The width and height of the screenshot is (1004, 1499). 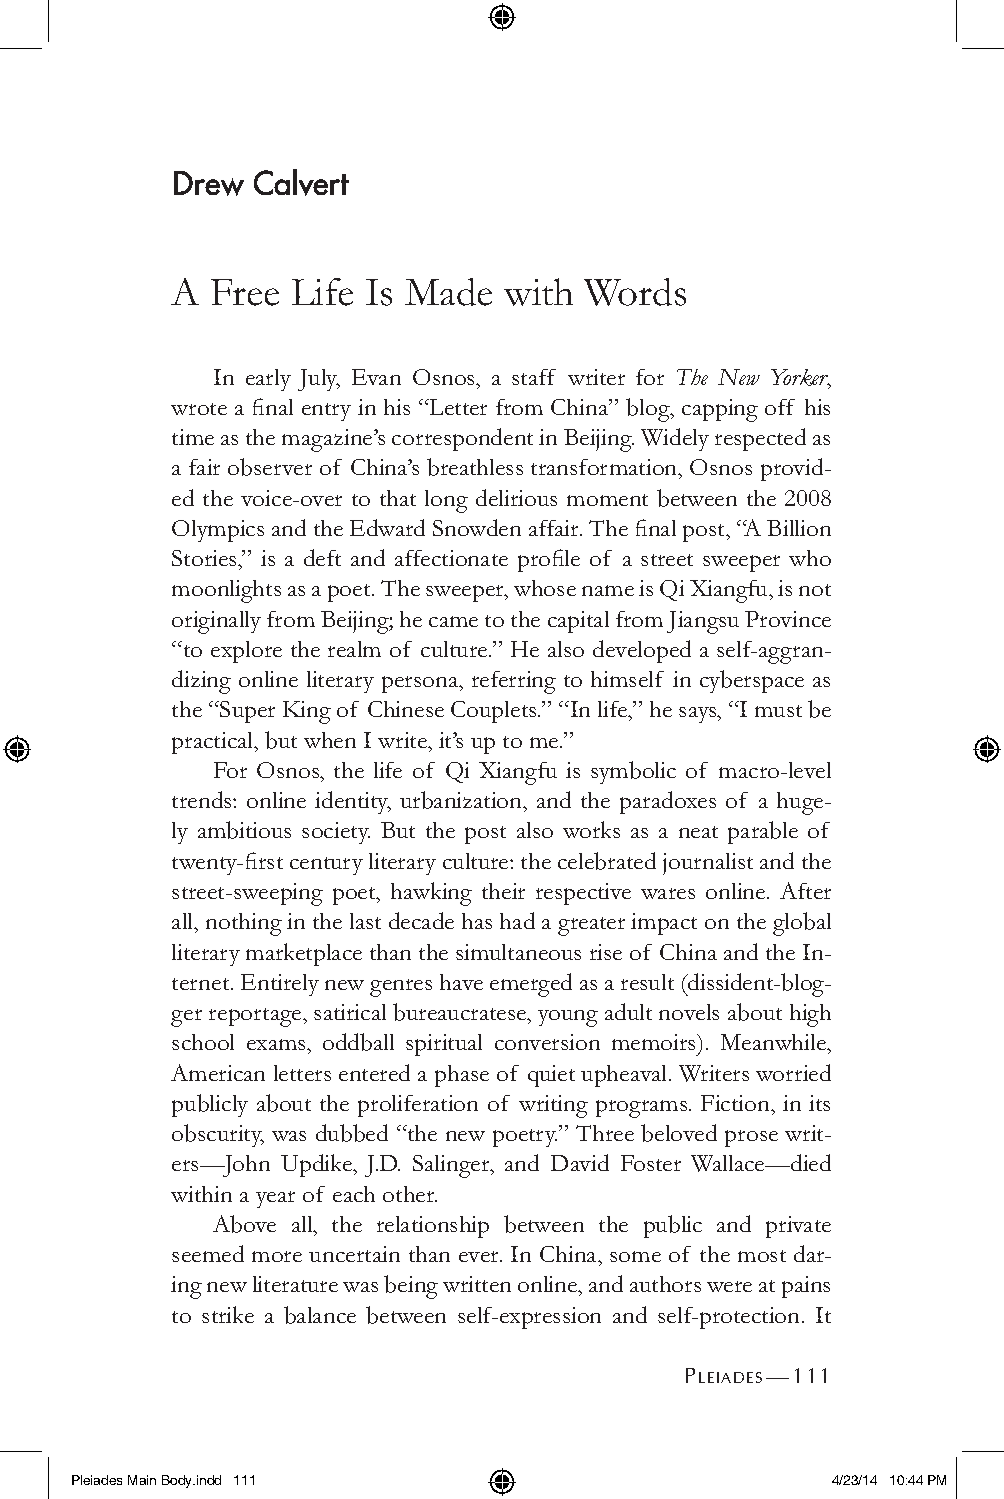 I want to click on long, so click(x=446, y=501).
